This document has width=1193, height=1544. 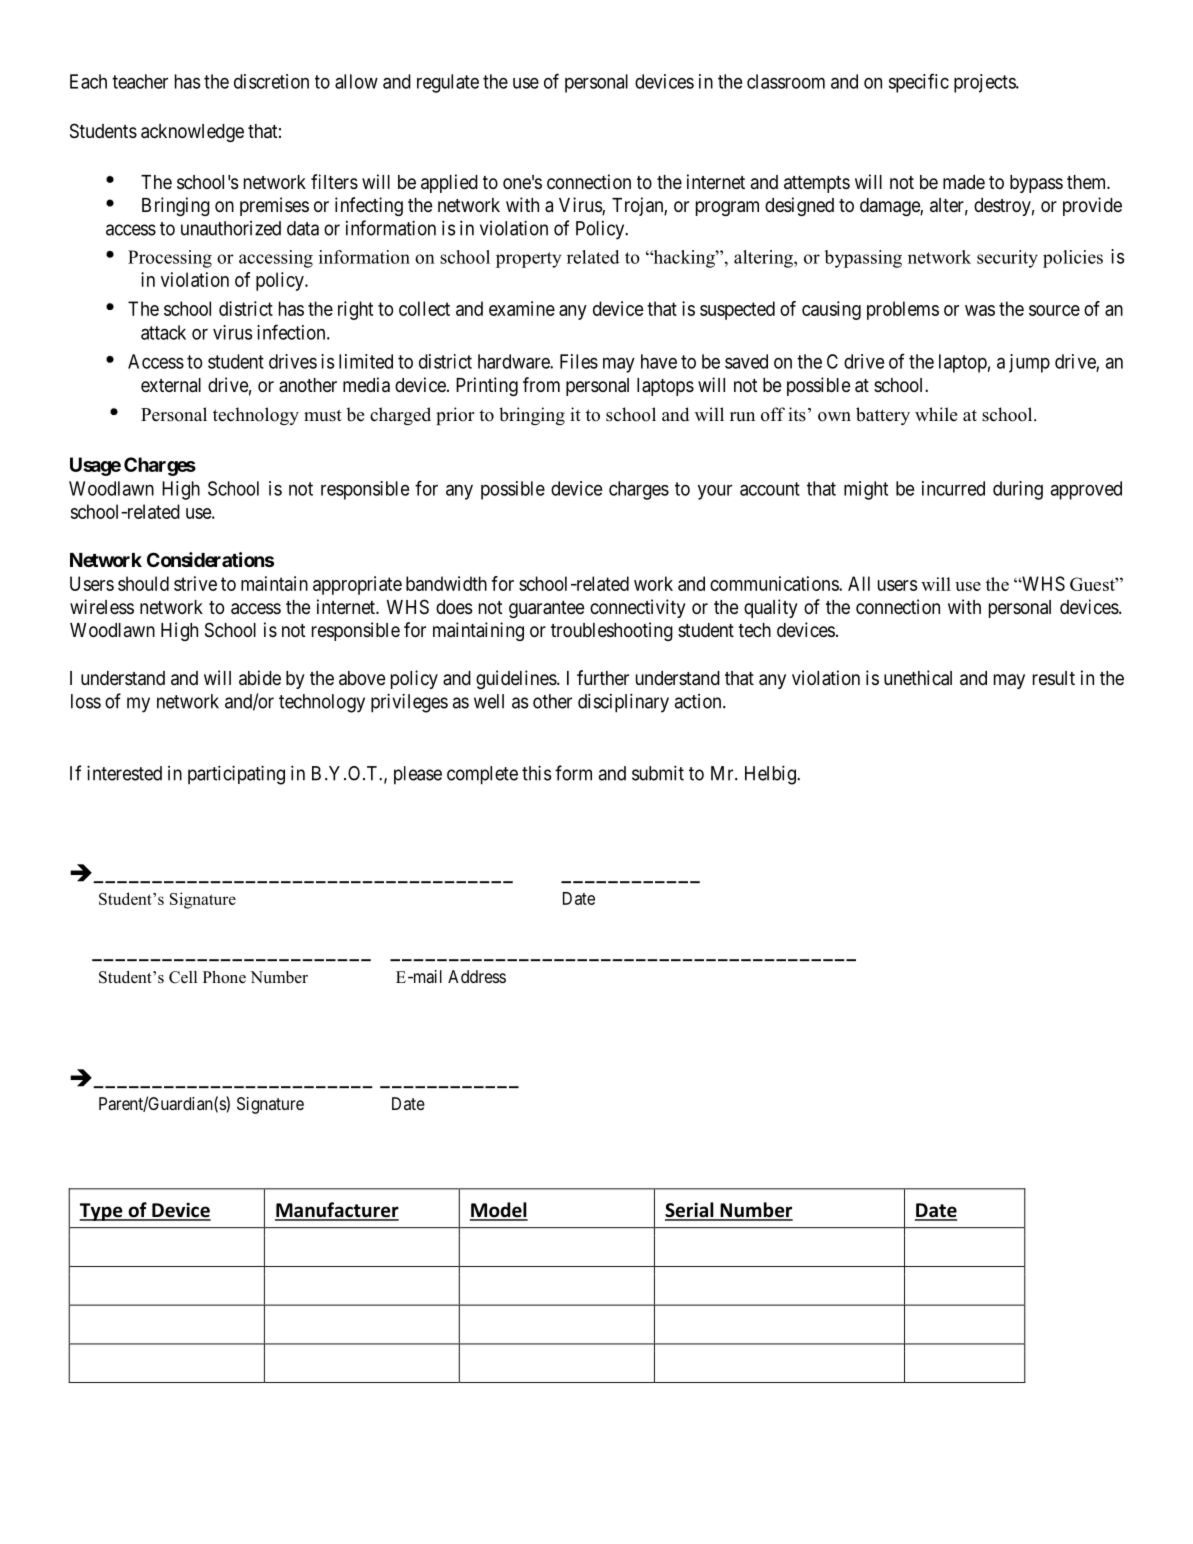 What do you see at coordinates (236, 775) in the document?
I see `participating` at bounding box center [236, 775].
